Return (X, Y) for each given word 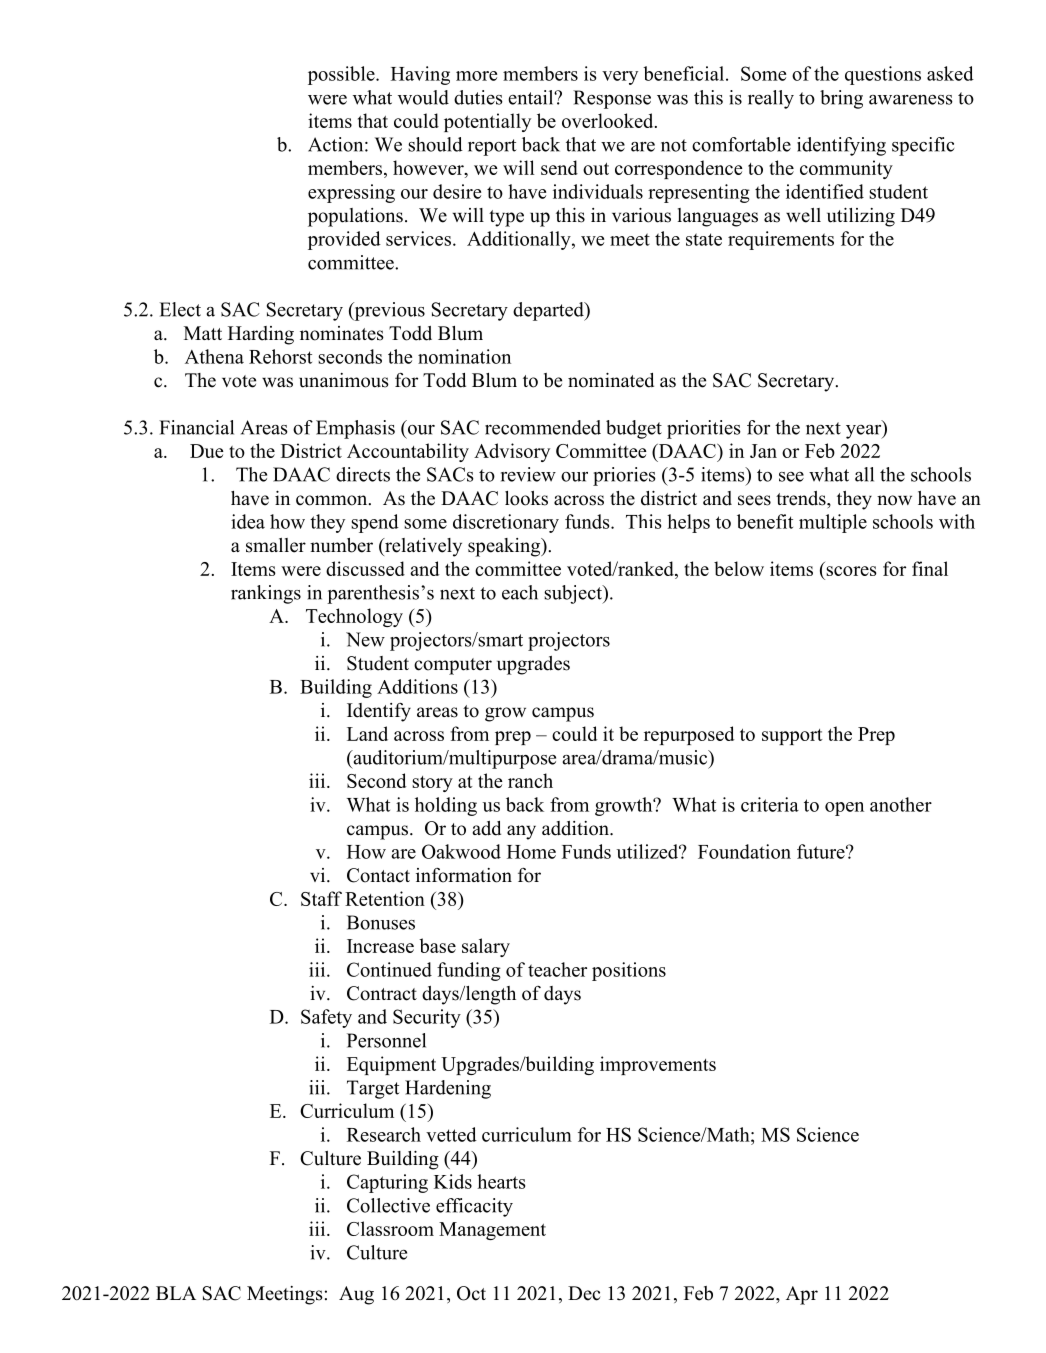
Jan (763, 451)
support (792, 737)
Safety (326, 1018)
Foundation (744, 851)
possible (342, 75)
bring (841, 99)
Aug (356, 1295)
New (365, 639)
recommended (543, 427)
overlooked (609, 120)
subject (574, 594)
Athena (214, 356)
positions (629, 971)
